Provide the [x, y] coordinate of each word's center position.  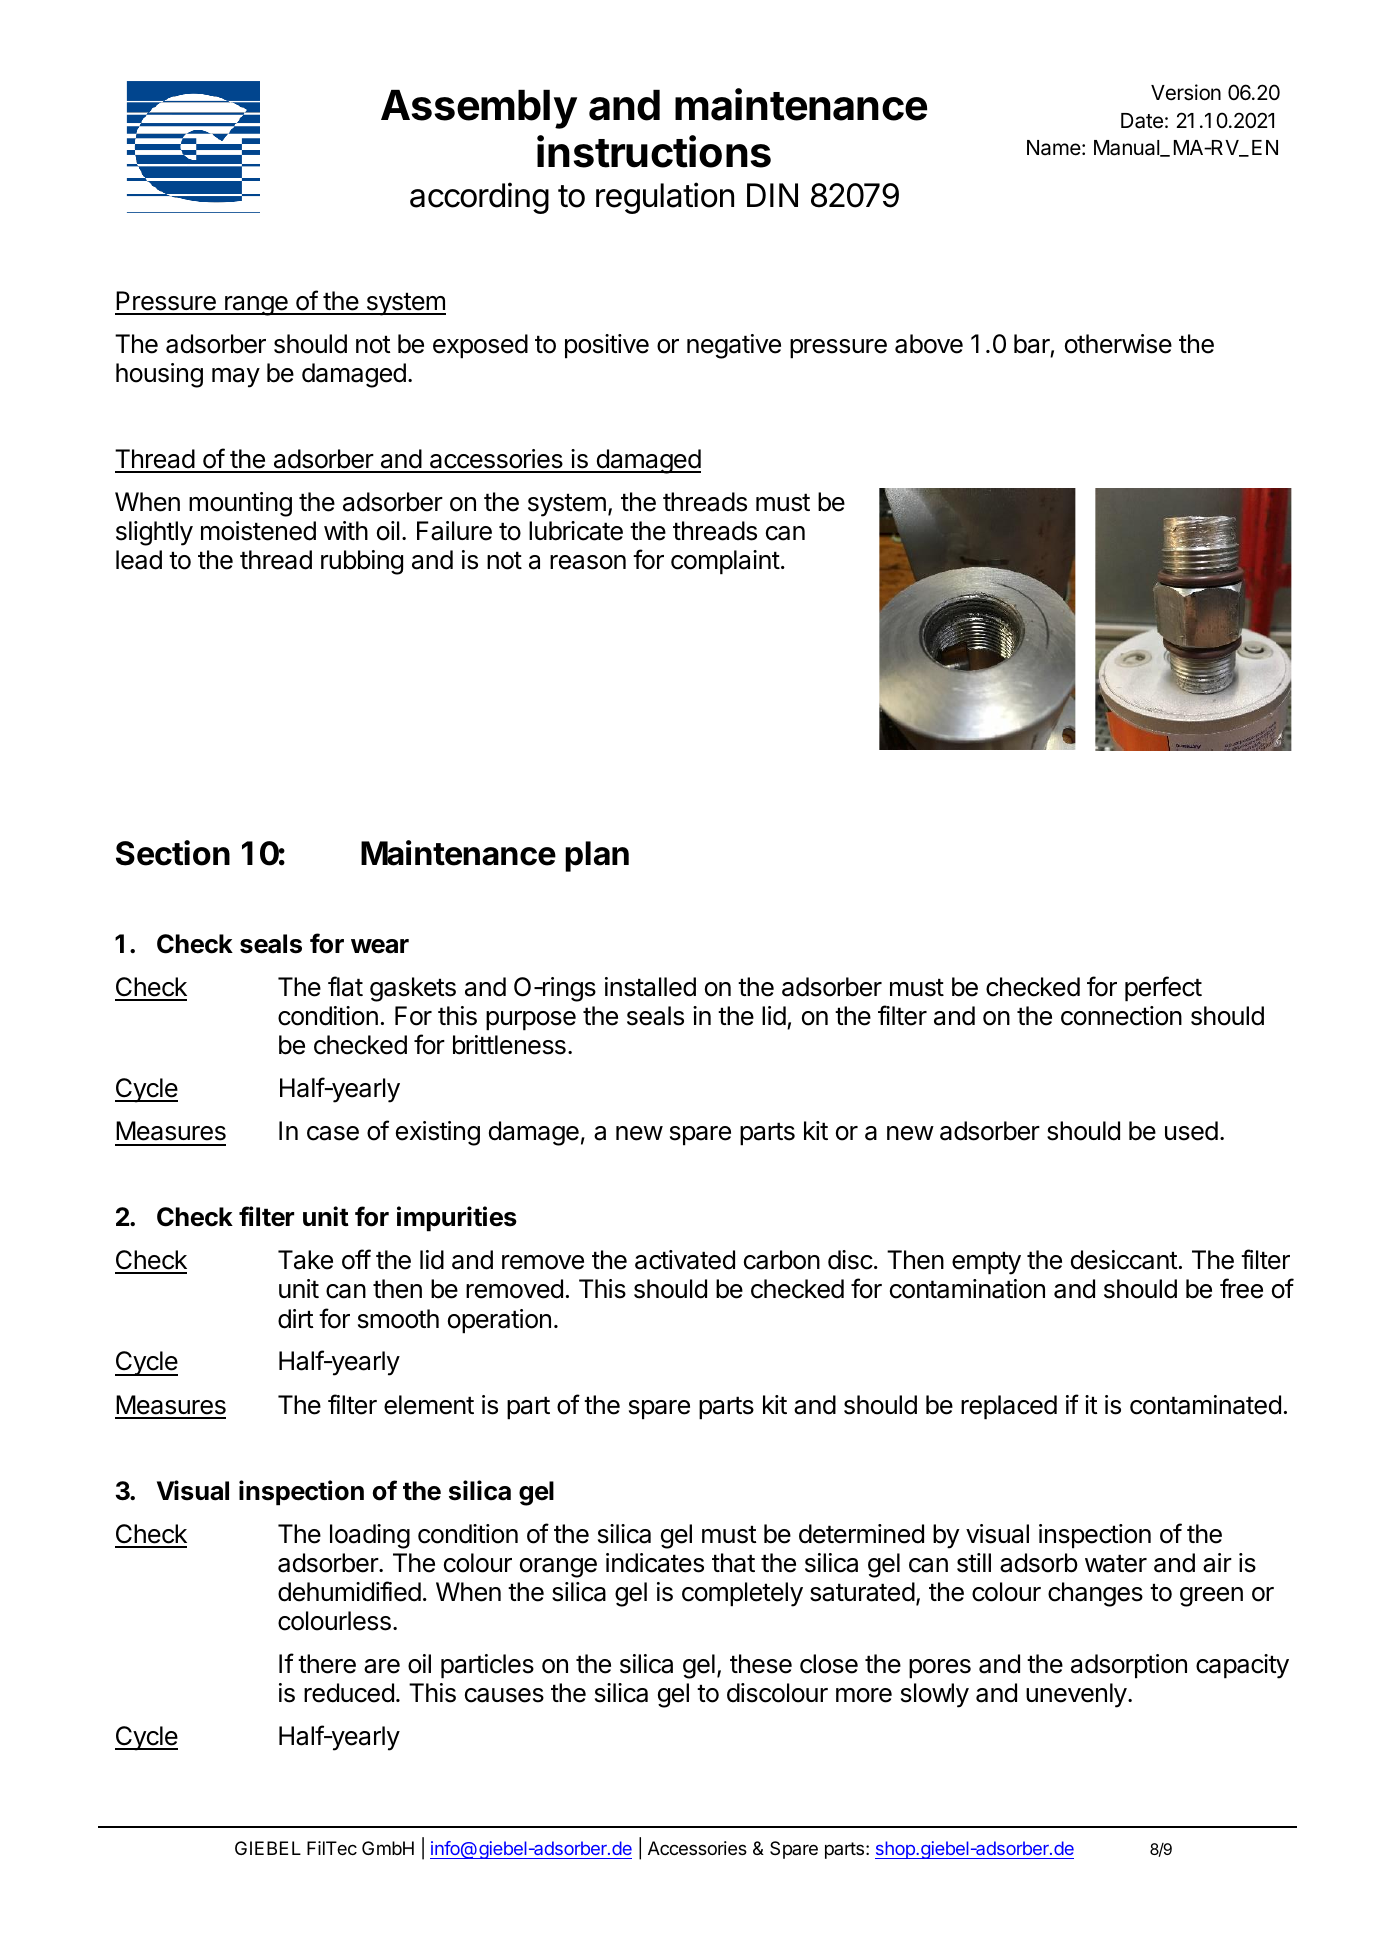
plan [597, 856]
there [327, 1664]
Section [173, 853]
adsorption [1129, 1666]
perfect [1163, 989]
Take [305, 1260]
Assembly [479, 109]
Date [1142, 121]
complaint [725, 562]
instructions [654, 151]
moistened [258, 531]
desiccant [1124, 1260]
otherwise [1118, 344]
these [761, 1664]
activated [685, 1260]
